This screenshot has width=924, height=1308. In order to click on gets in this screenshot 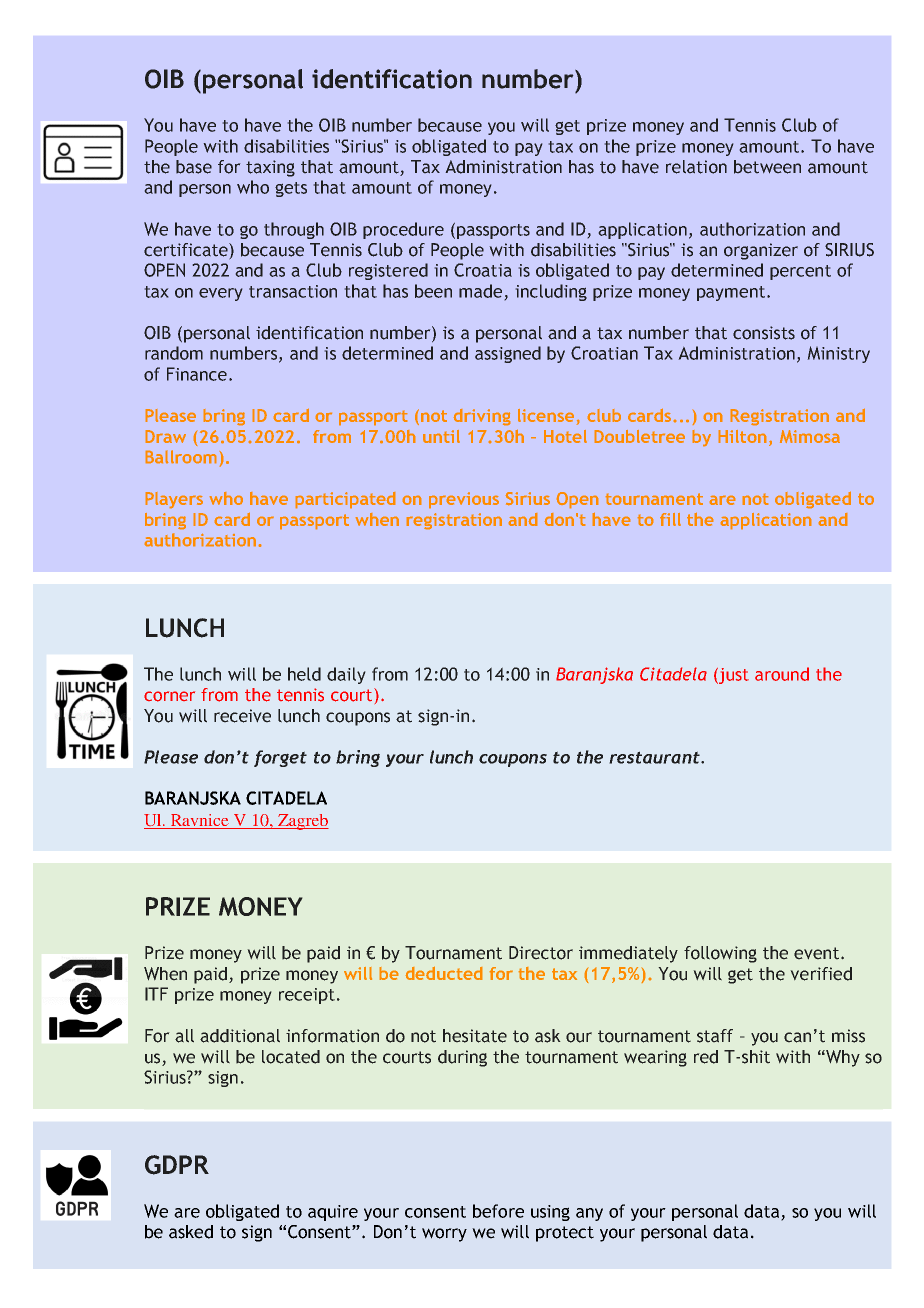, I will do `click(291, 189)`.
